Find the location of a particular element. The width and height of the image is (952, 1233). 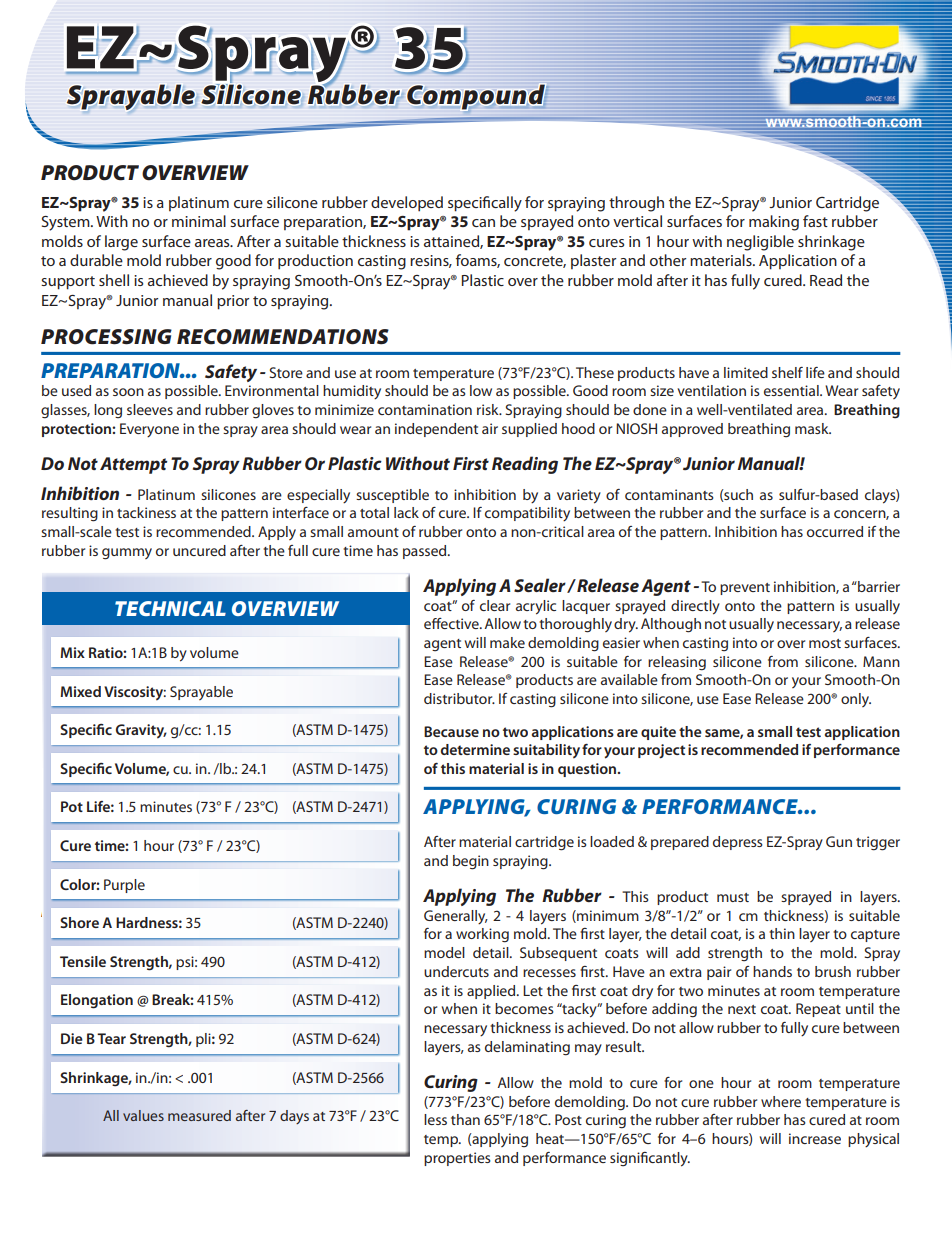

than is located at coordinates (465, 1119).
